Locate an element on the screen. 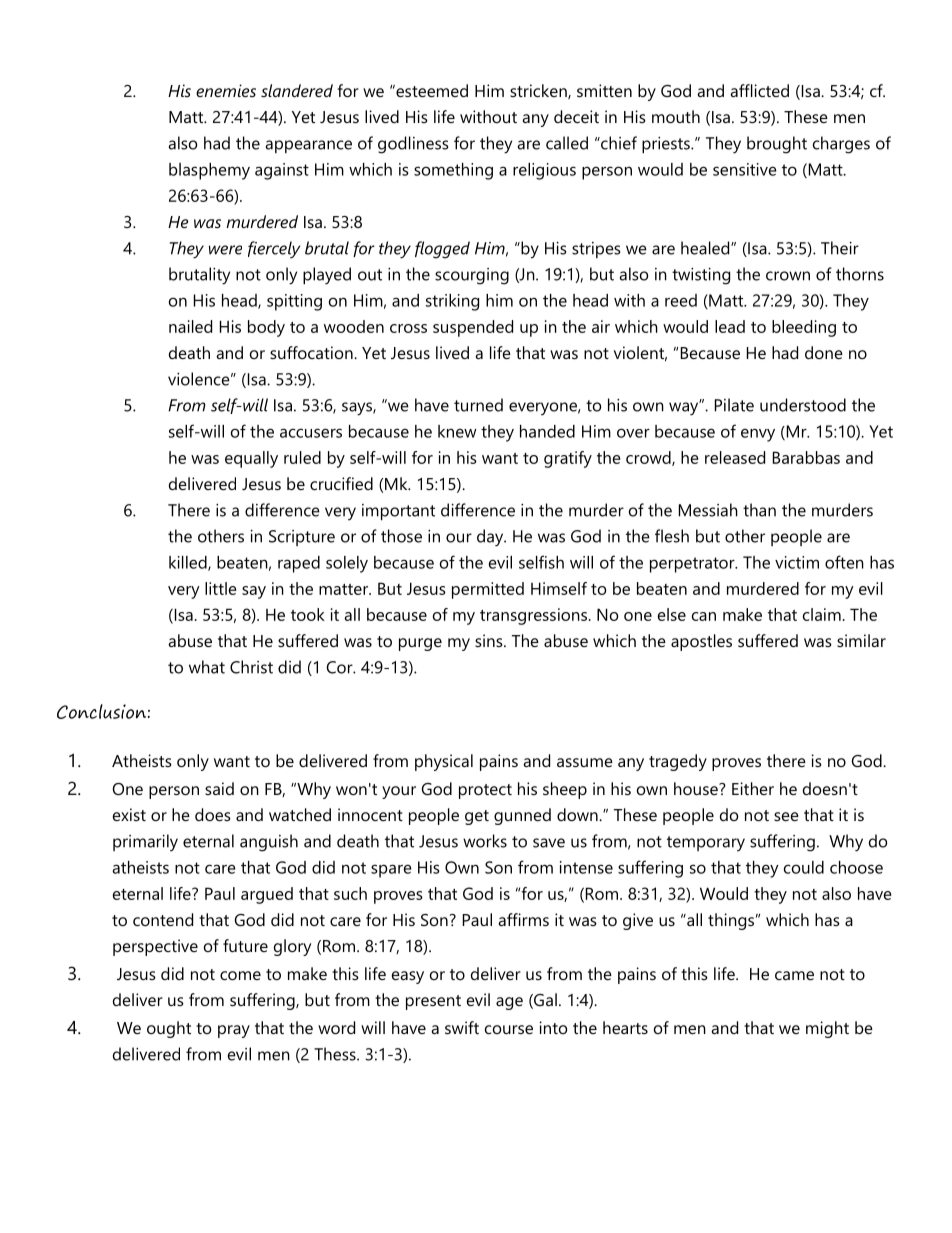 Image resolution: width=952 pixels, height=1233 pixels. stricken is located at coordinates (539, 91).
